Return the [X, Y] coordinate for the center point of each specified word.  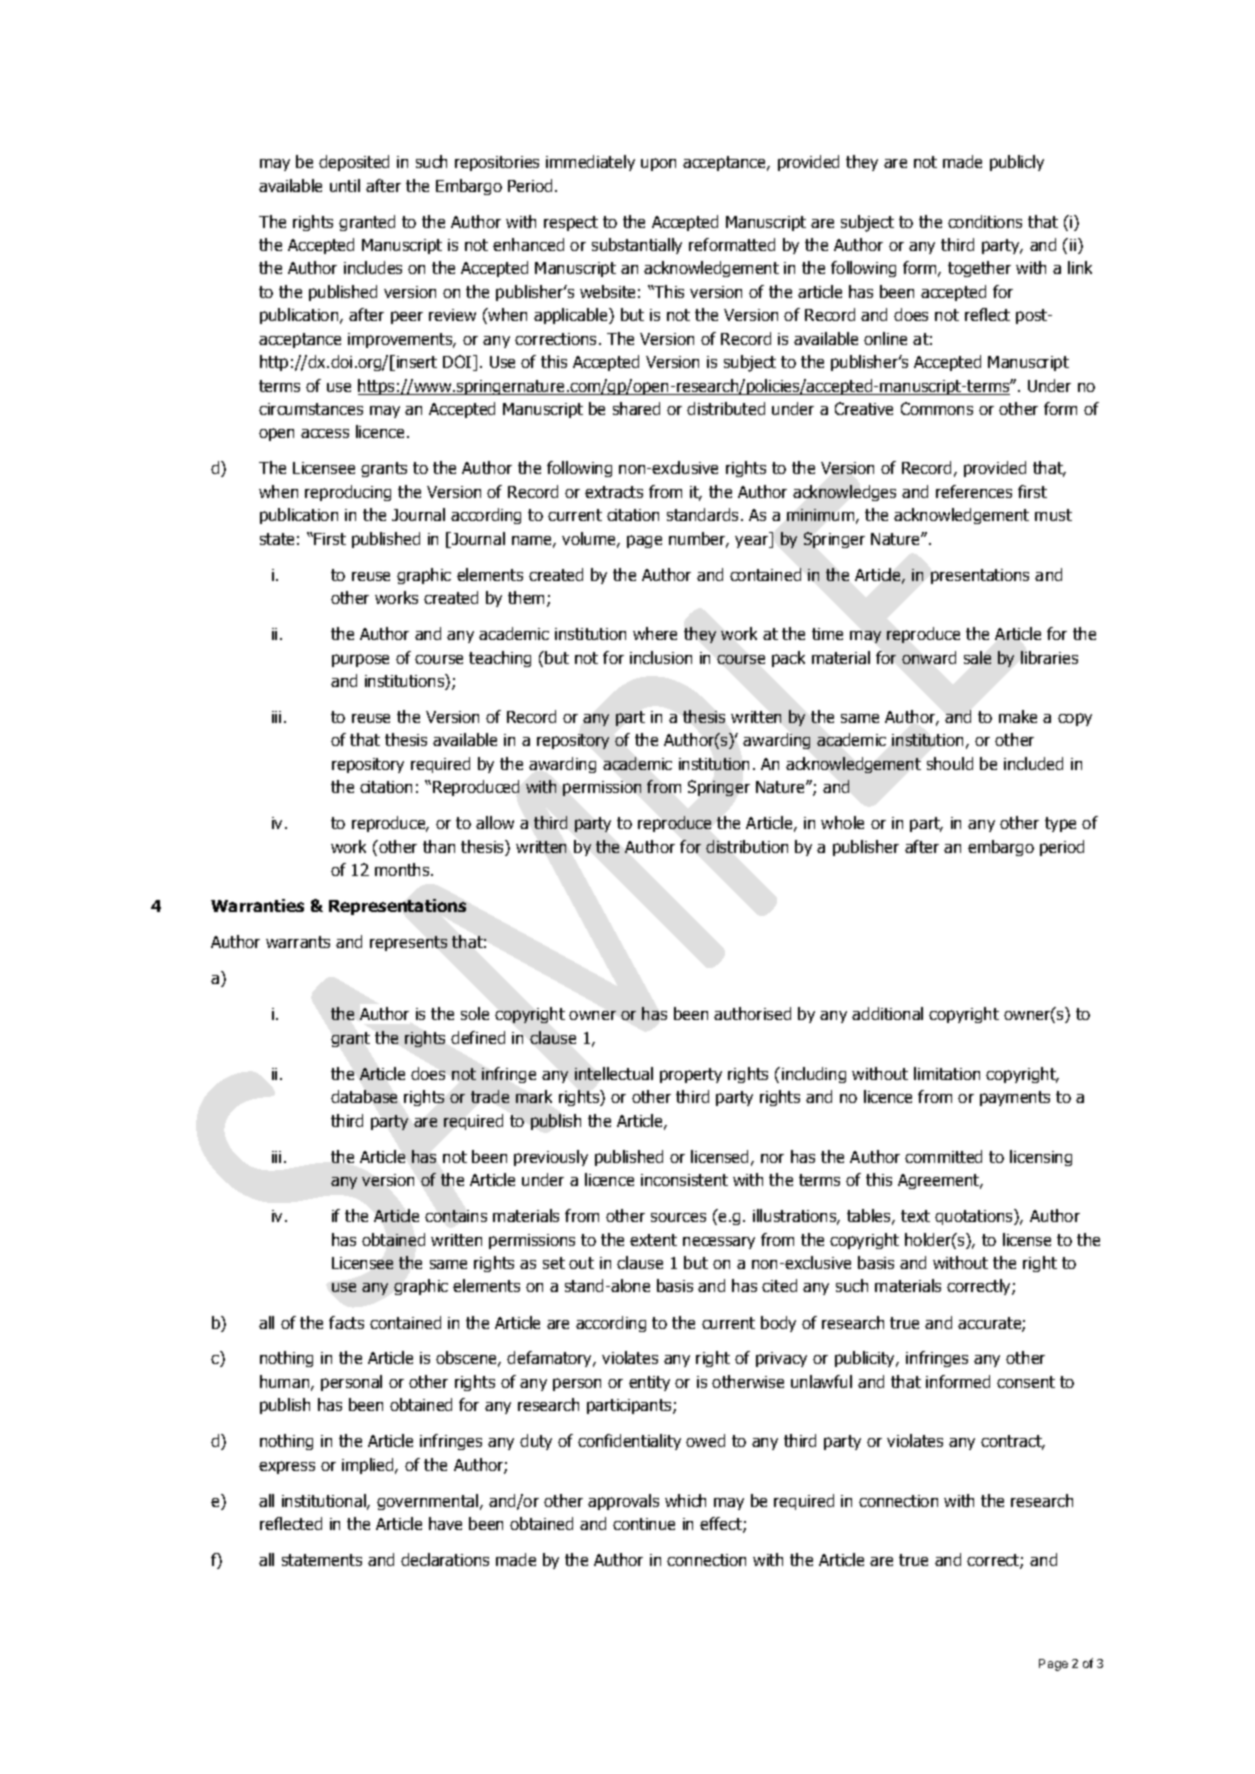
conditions [985, 221]
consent [1026, 1382]
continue [644, 1524]
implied [369, 1466]
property [691, 1075]
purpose [360, 660]
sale [977, 657]
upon [658, 164]
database [364, 1096]
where [655, 633]
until [345, 185]
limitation [947, 1073]
